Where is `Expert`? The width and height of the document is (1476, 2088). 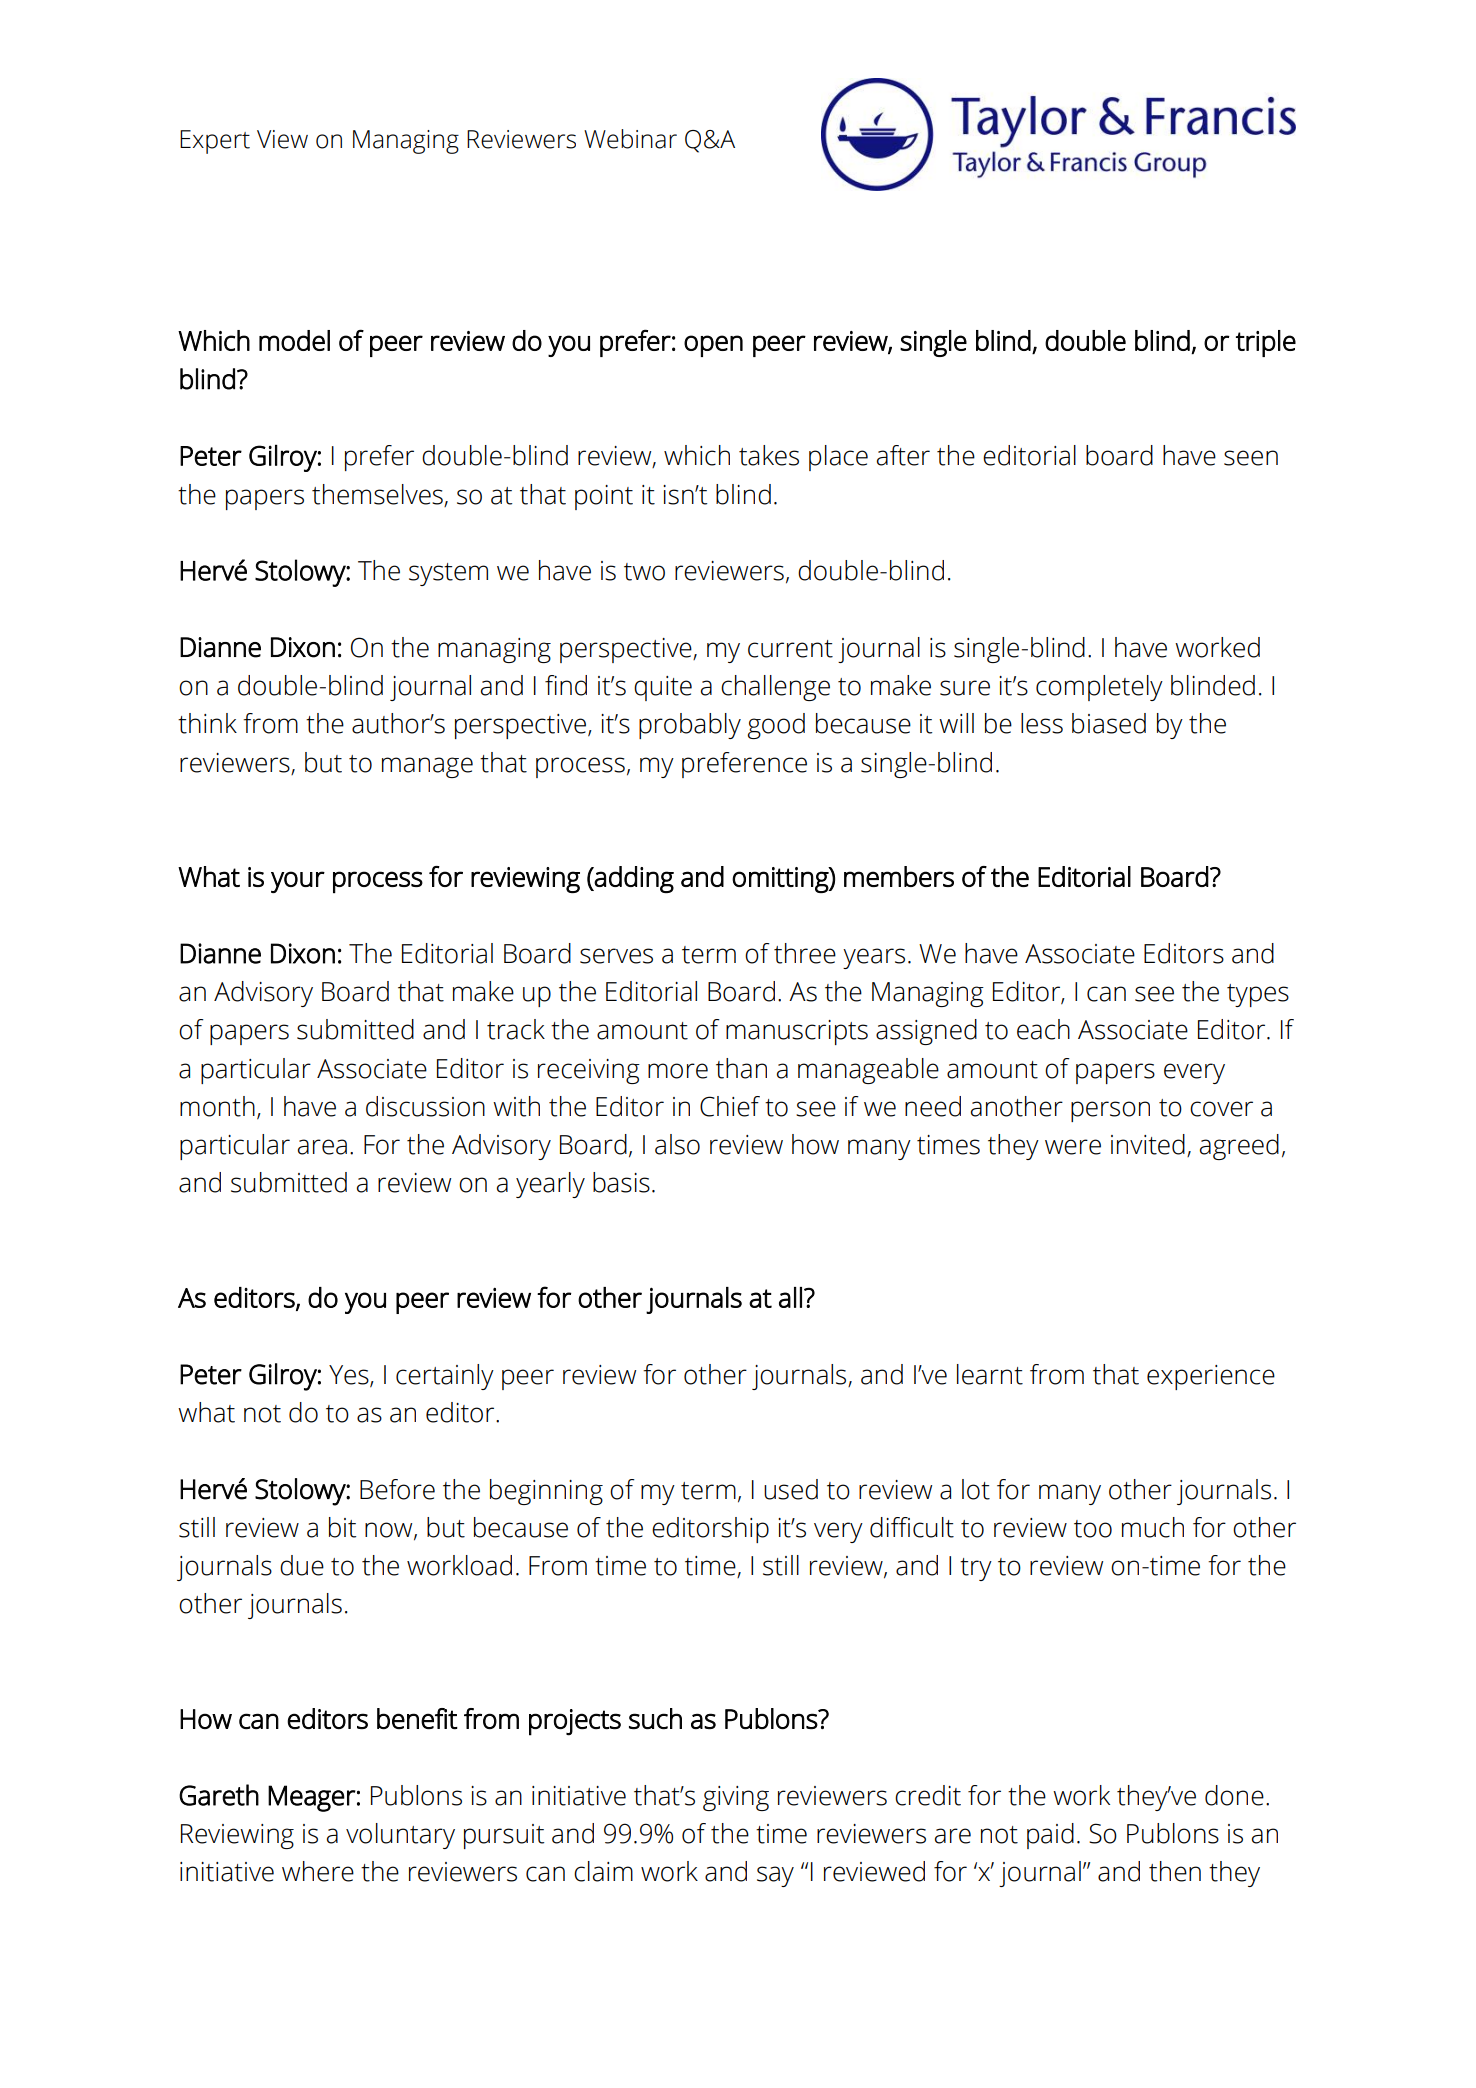
Expert is located at coordinates (215, 142).
